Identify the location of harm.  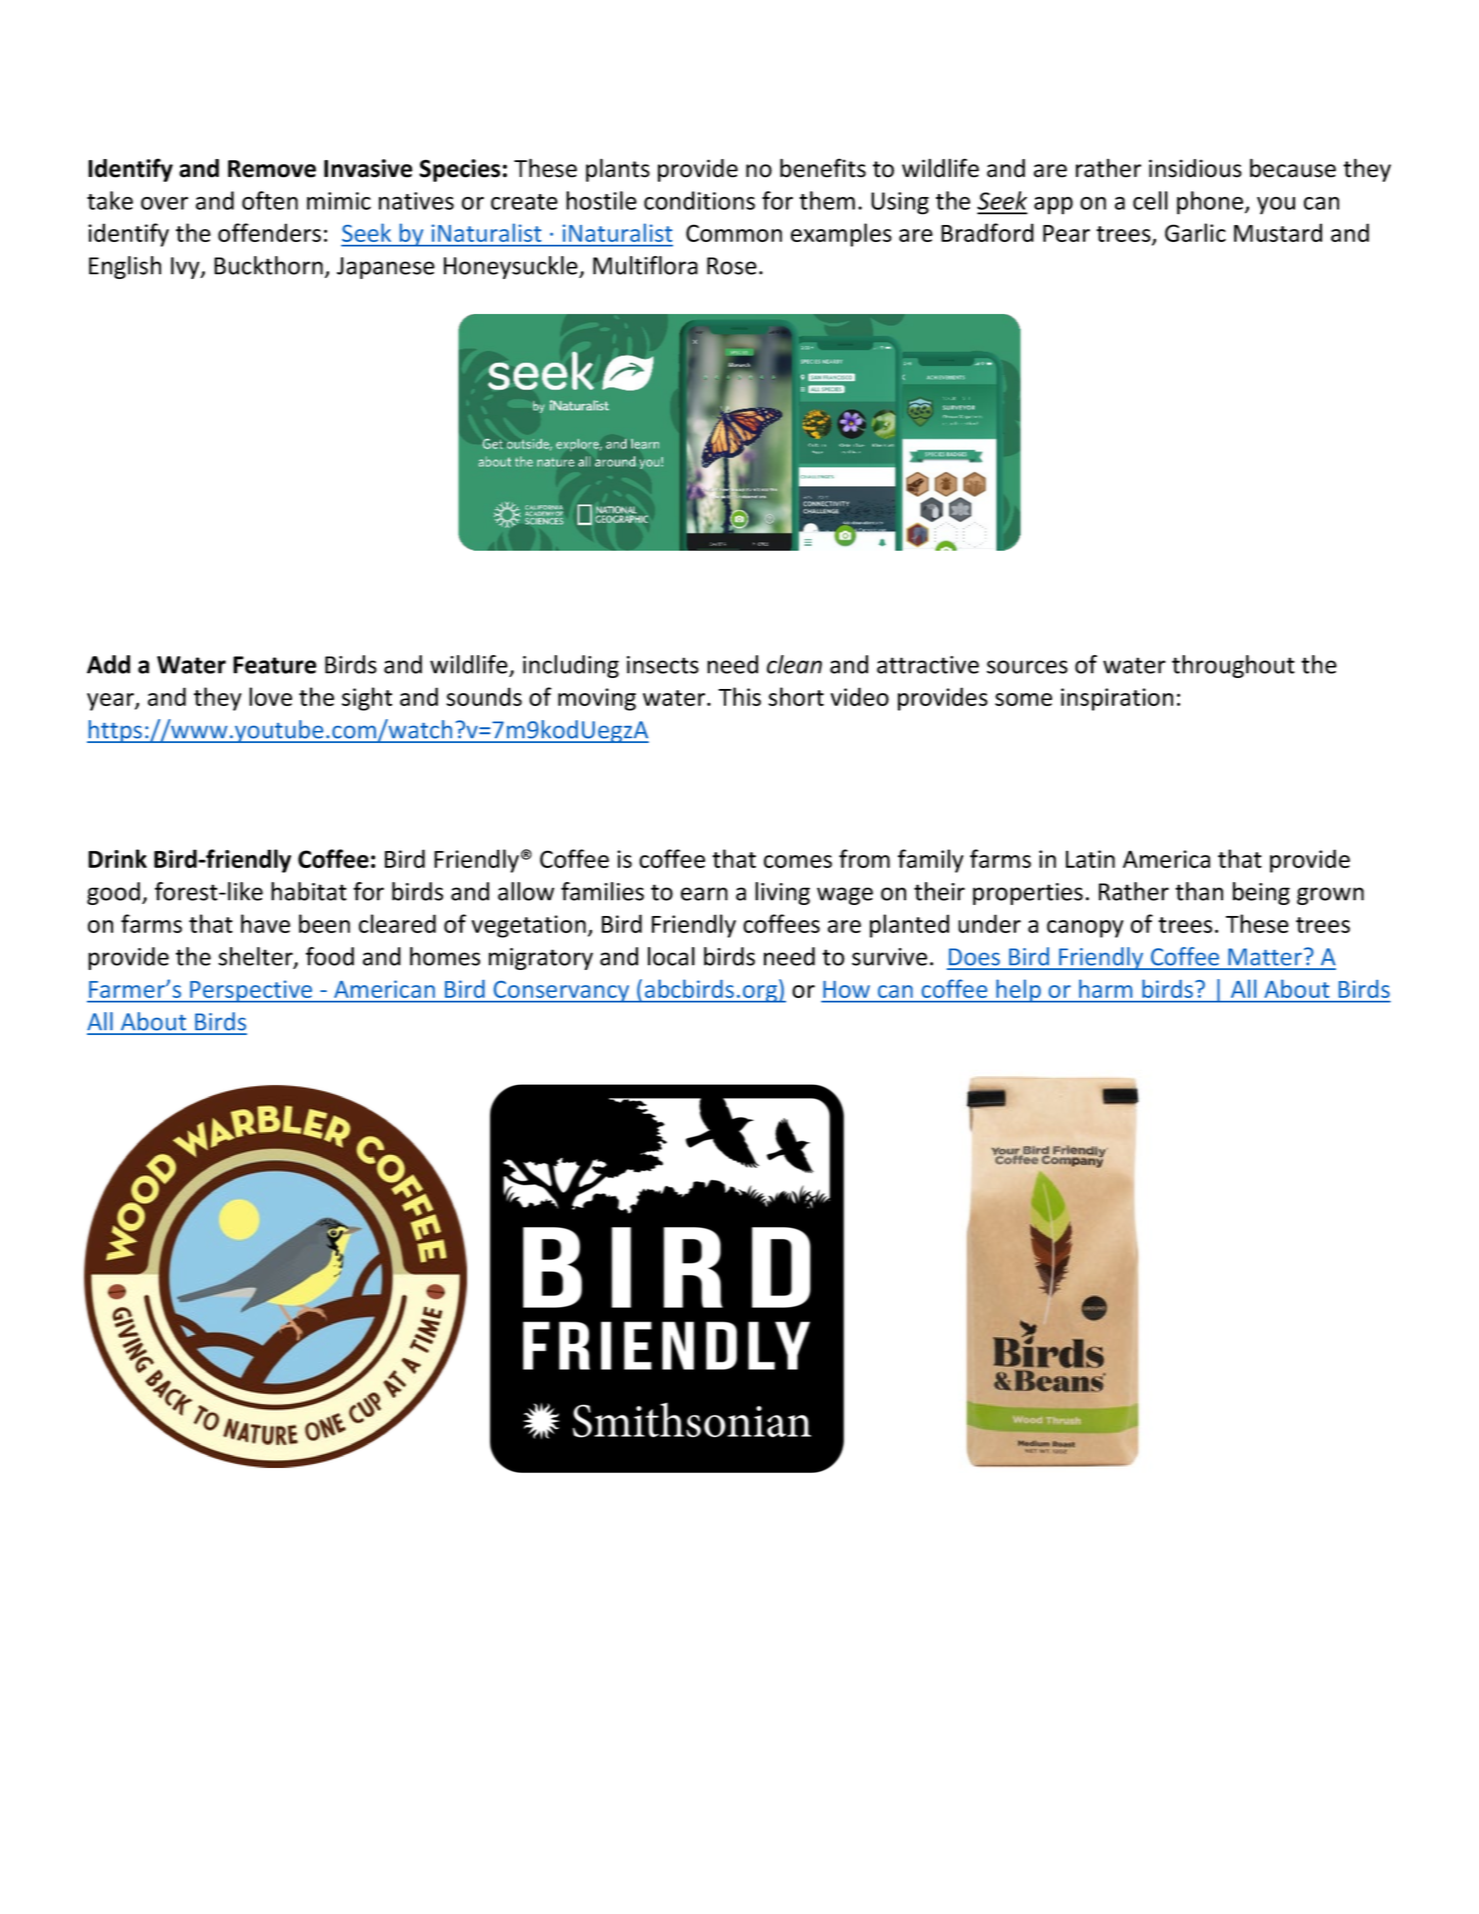
(1105, 989).
